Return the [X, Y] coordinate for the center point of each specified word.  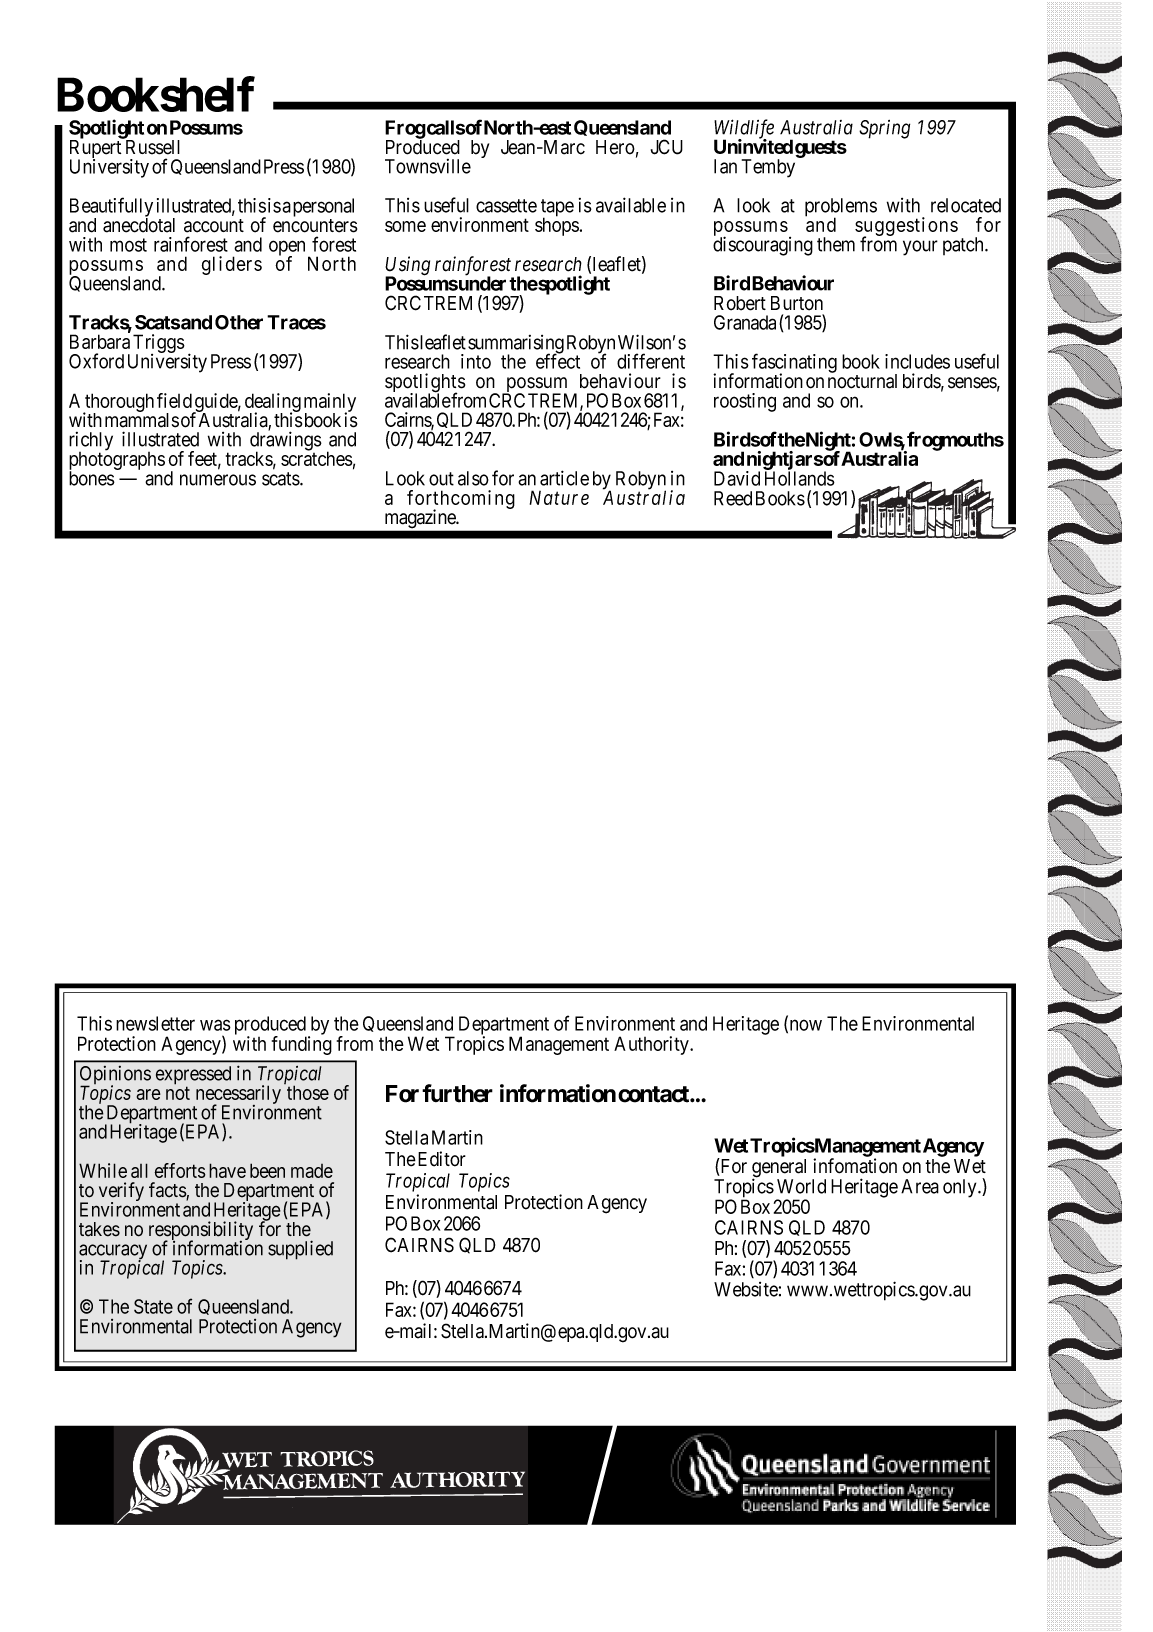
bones [92, 478]
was [215, 1025]
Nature [559, 497]
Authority [652, 1045]
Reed [733, 498]
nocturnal [862, 380]
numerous [218, 480]
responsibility [201, 1232]
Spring [884, 129]
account [214, 226]
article [564, 478]
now [804, 1026]
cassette [506, 206]
